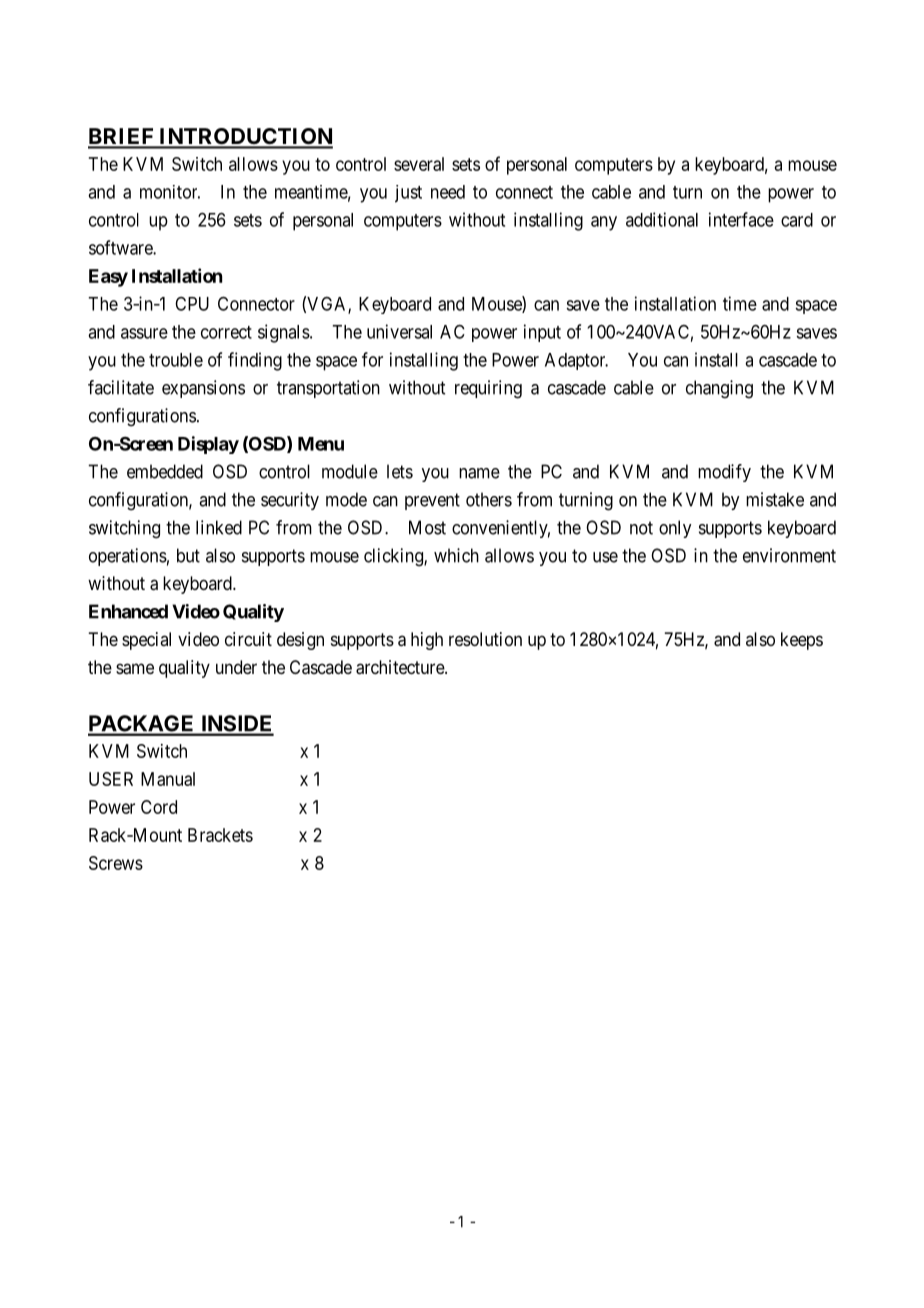 This screenshot has height=1308, width=924. I want to click on software, so click(121, 247).
